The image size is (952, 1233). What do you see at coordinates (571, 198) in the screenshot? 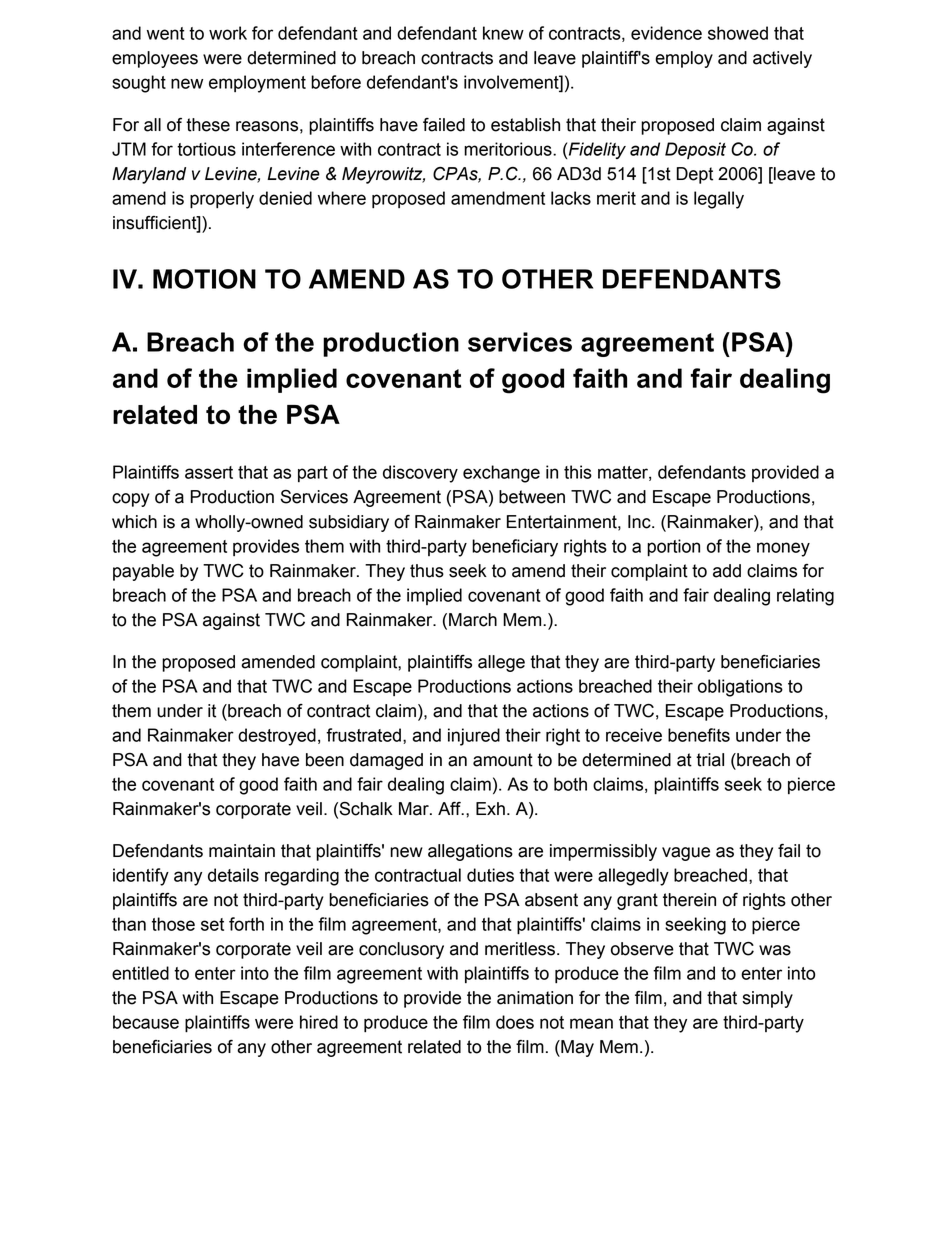
I see `lacks` at bounding box center [571, 198].
